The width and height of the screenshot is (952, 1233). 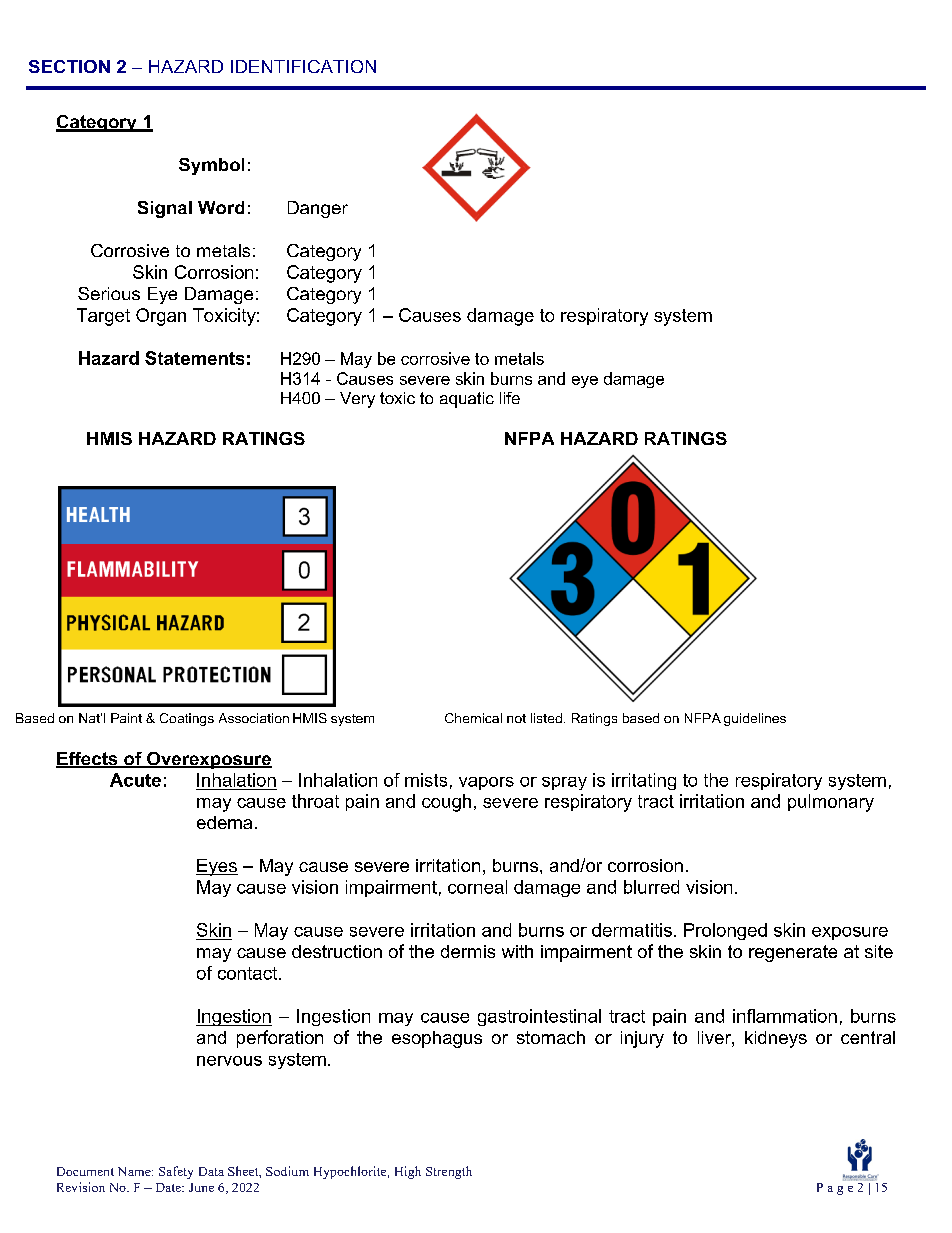 What do you see at coordinates (194, 358) in the screenshot?
I see `Statements` at bounding box center [194, 358].
